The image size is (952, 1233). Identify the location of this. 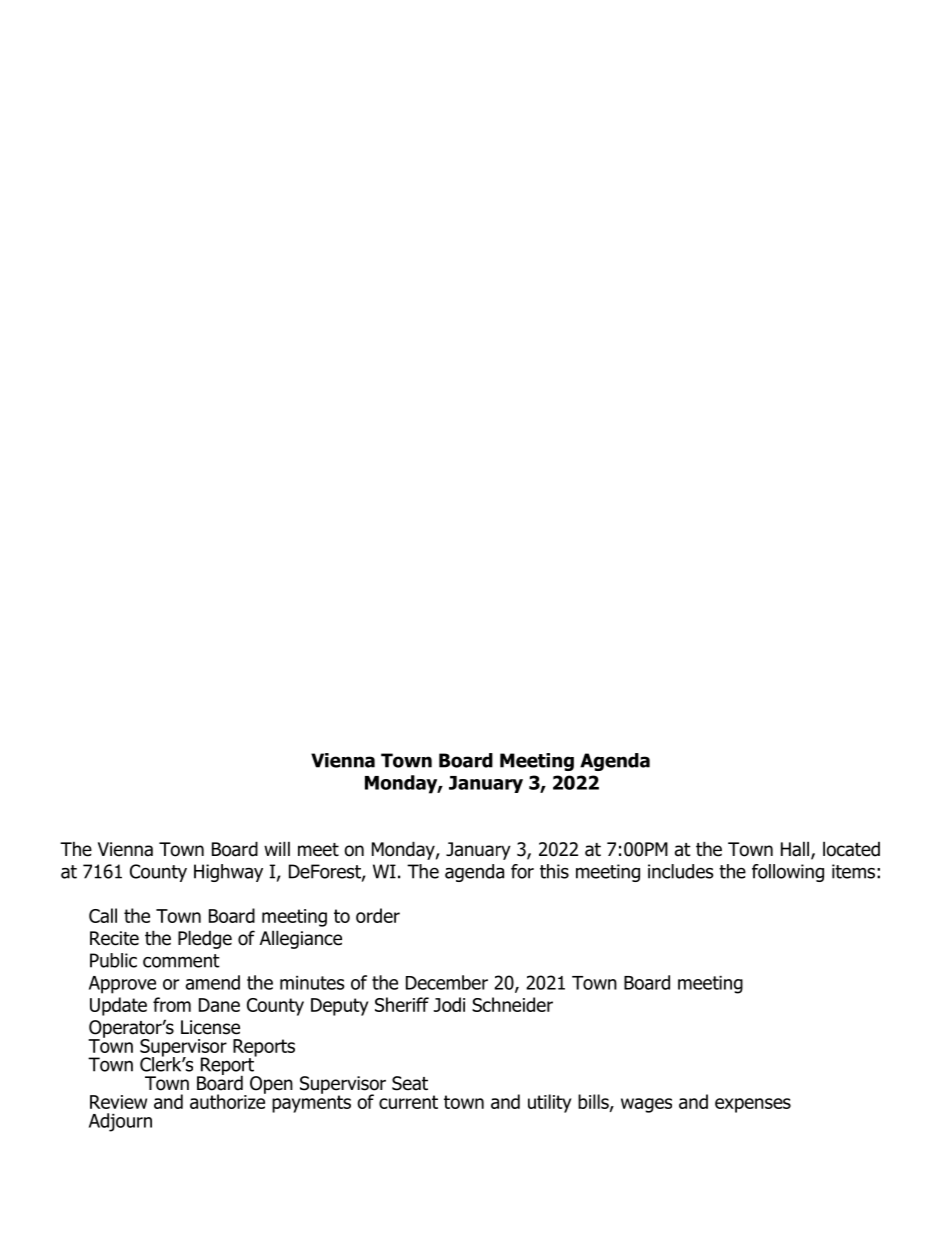
(554, 871).
